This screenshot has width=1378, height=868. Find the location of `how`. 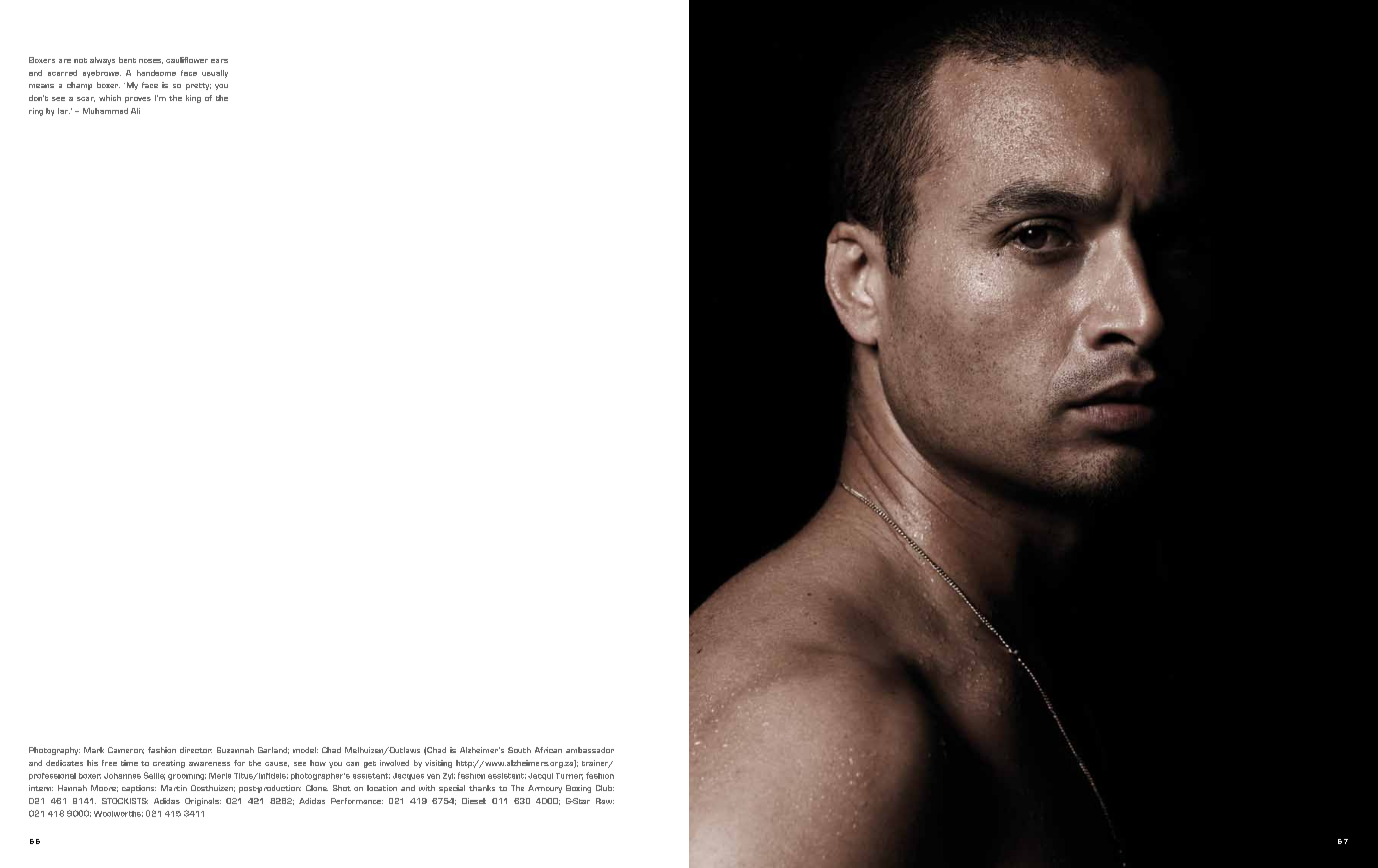

how is located at coordinates (318, 763).
